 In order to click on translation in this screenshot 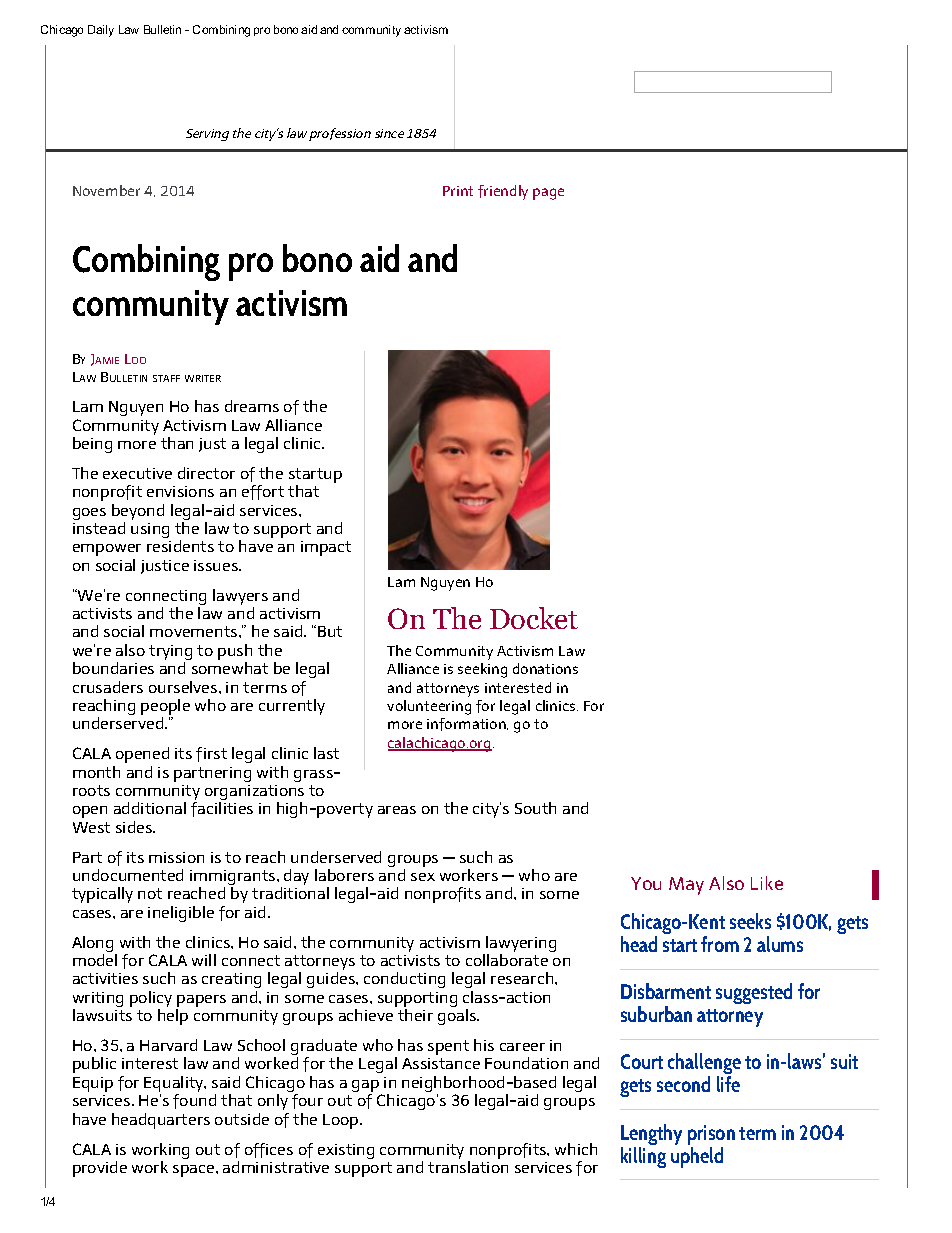, I will do `click(468, 1167)`.
